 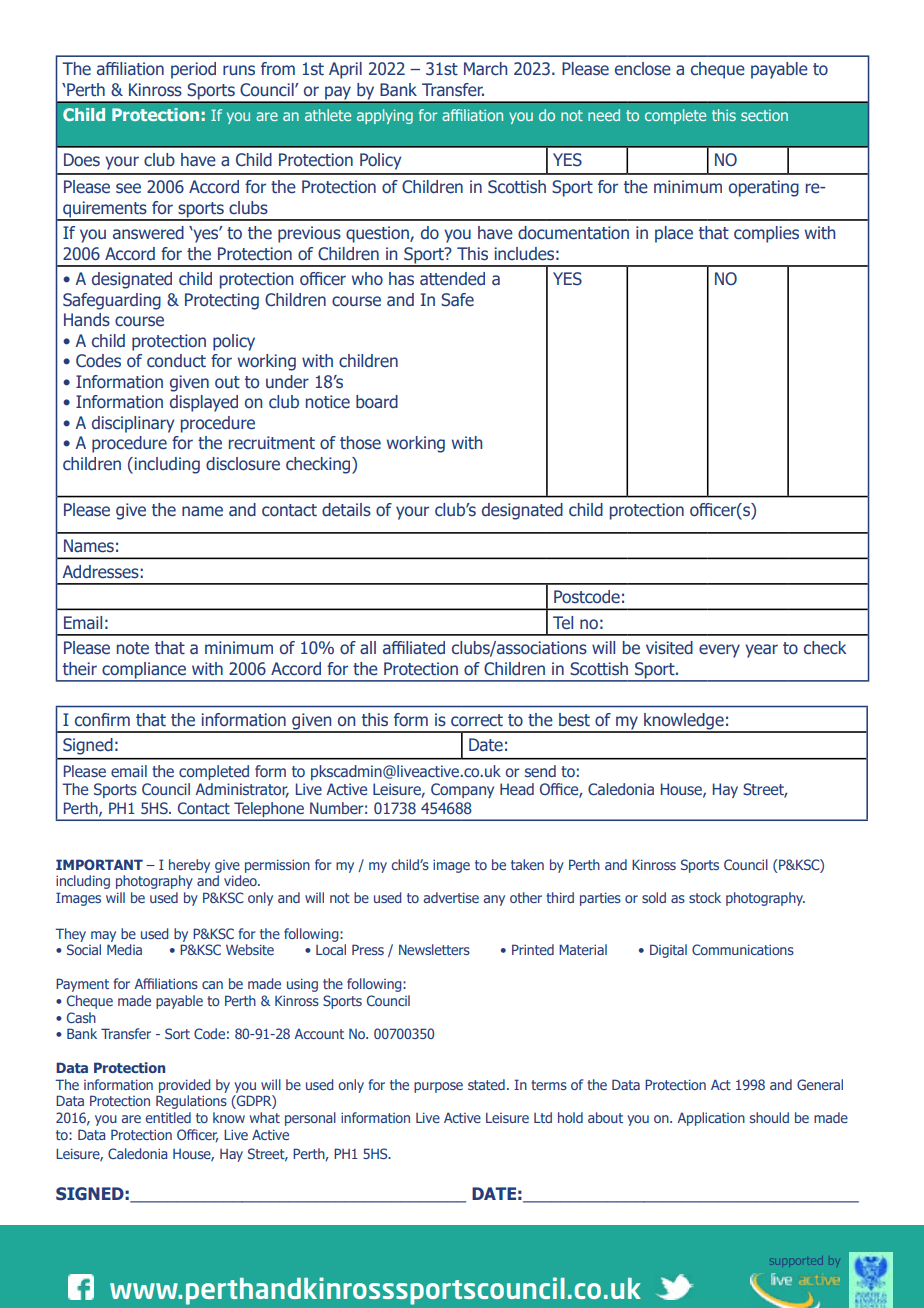 I want to click on Application, so click(x=711, y=1119).
